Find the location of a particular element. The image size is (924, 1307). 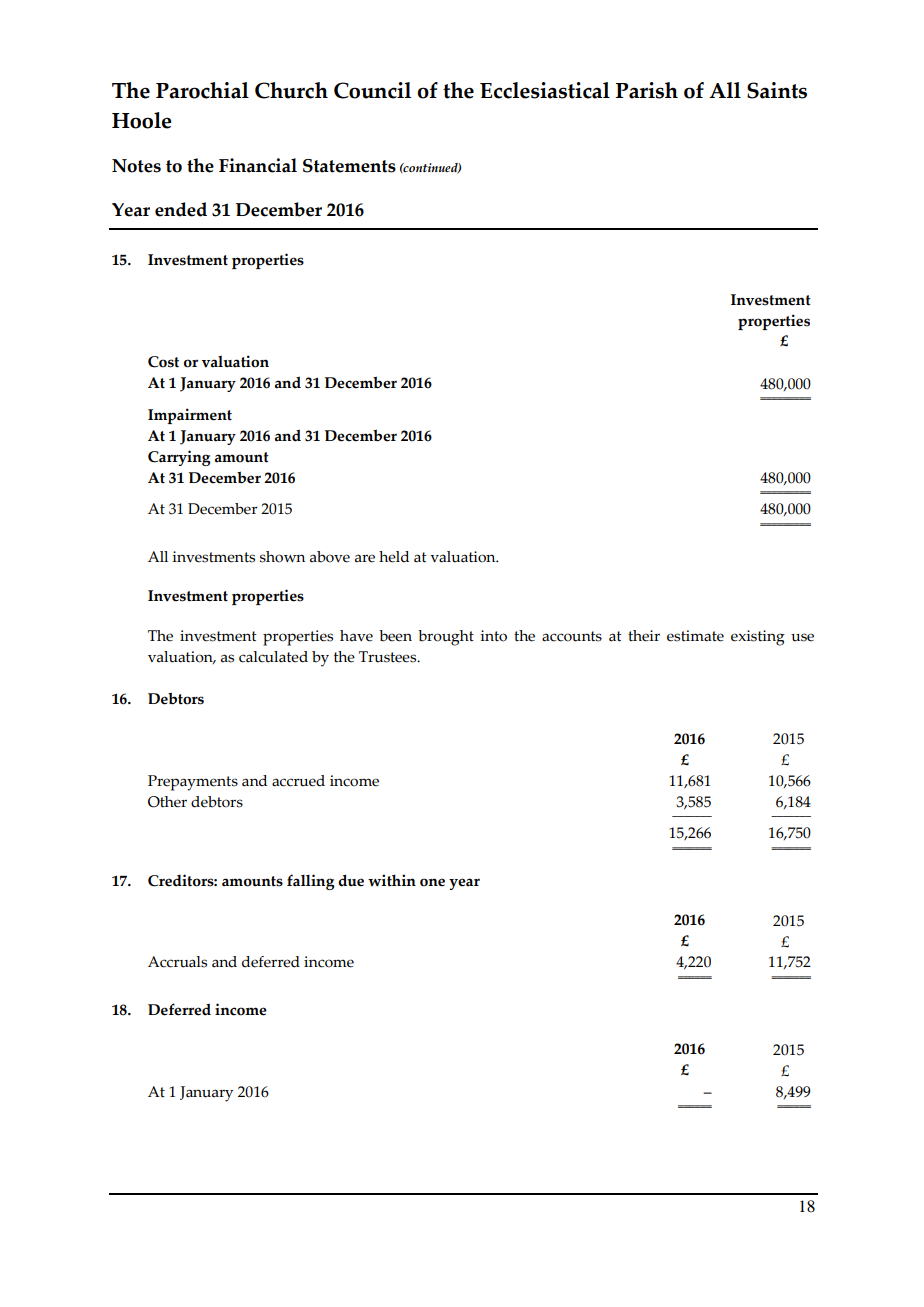

Saints is located at coordinates (777, 90).
